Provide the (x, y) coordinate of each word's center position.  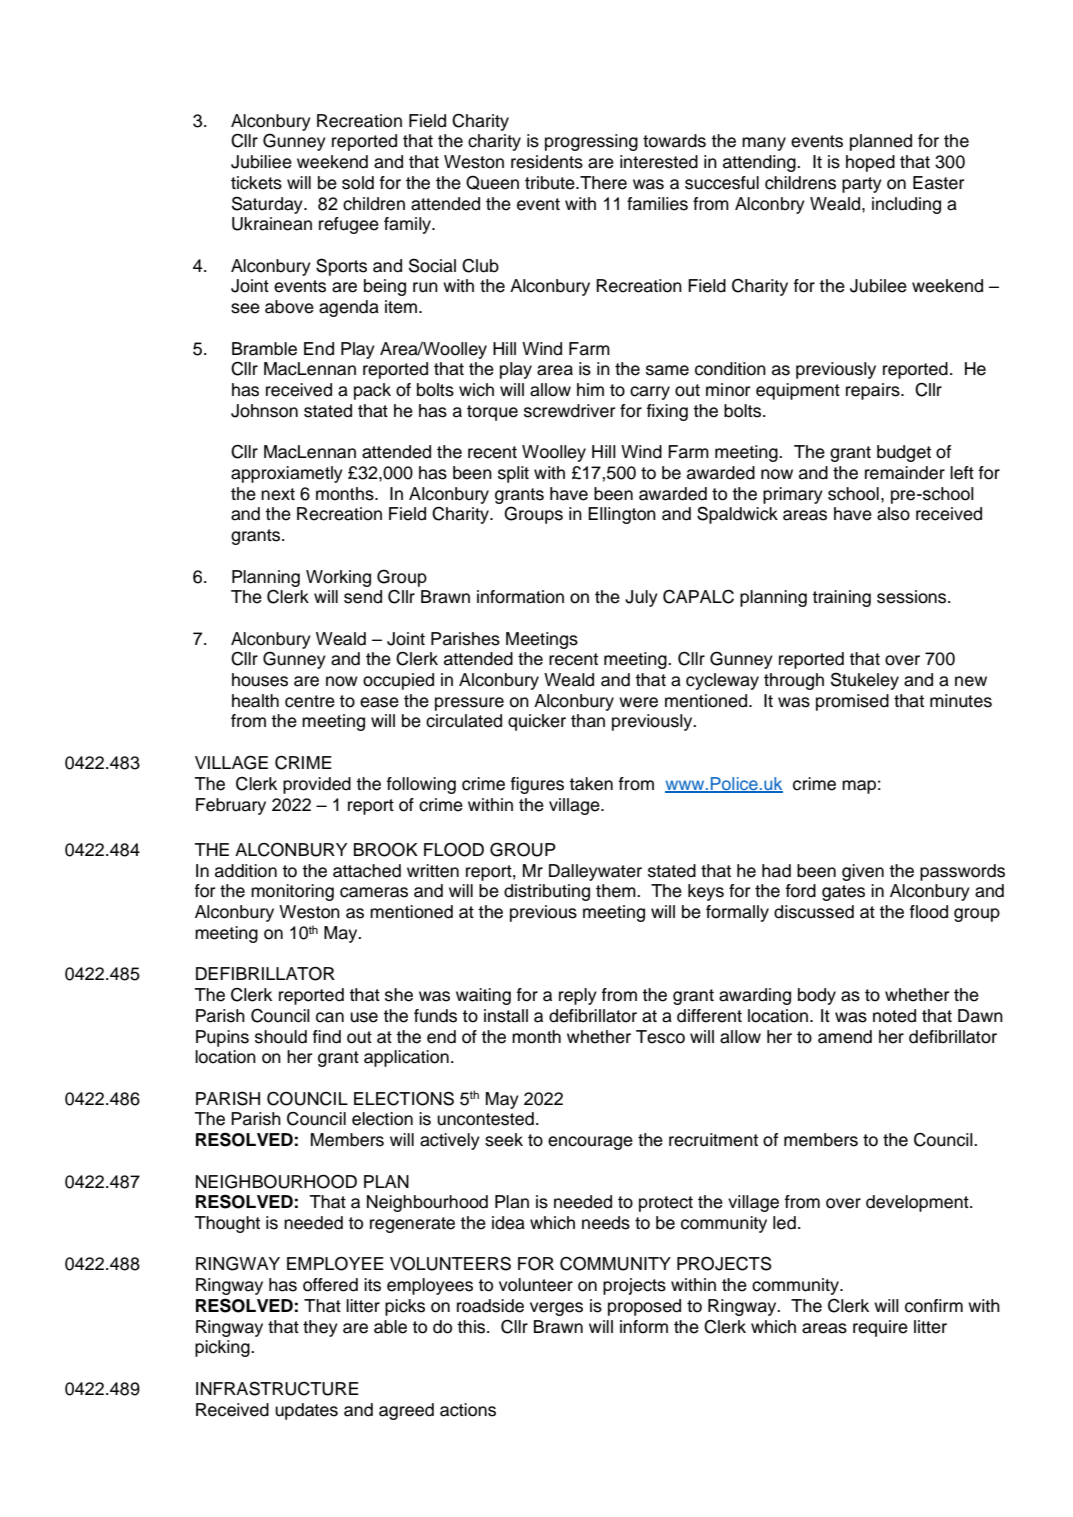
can (330, 1017)
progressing (591, 142)
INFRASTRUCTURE (277, 1388)
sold (358, 183)
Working (338, 578)
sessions (913, 597)
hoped (870, 163)
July (641, 598)
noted (894, 1016)
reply (578, 996)
